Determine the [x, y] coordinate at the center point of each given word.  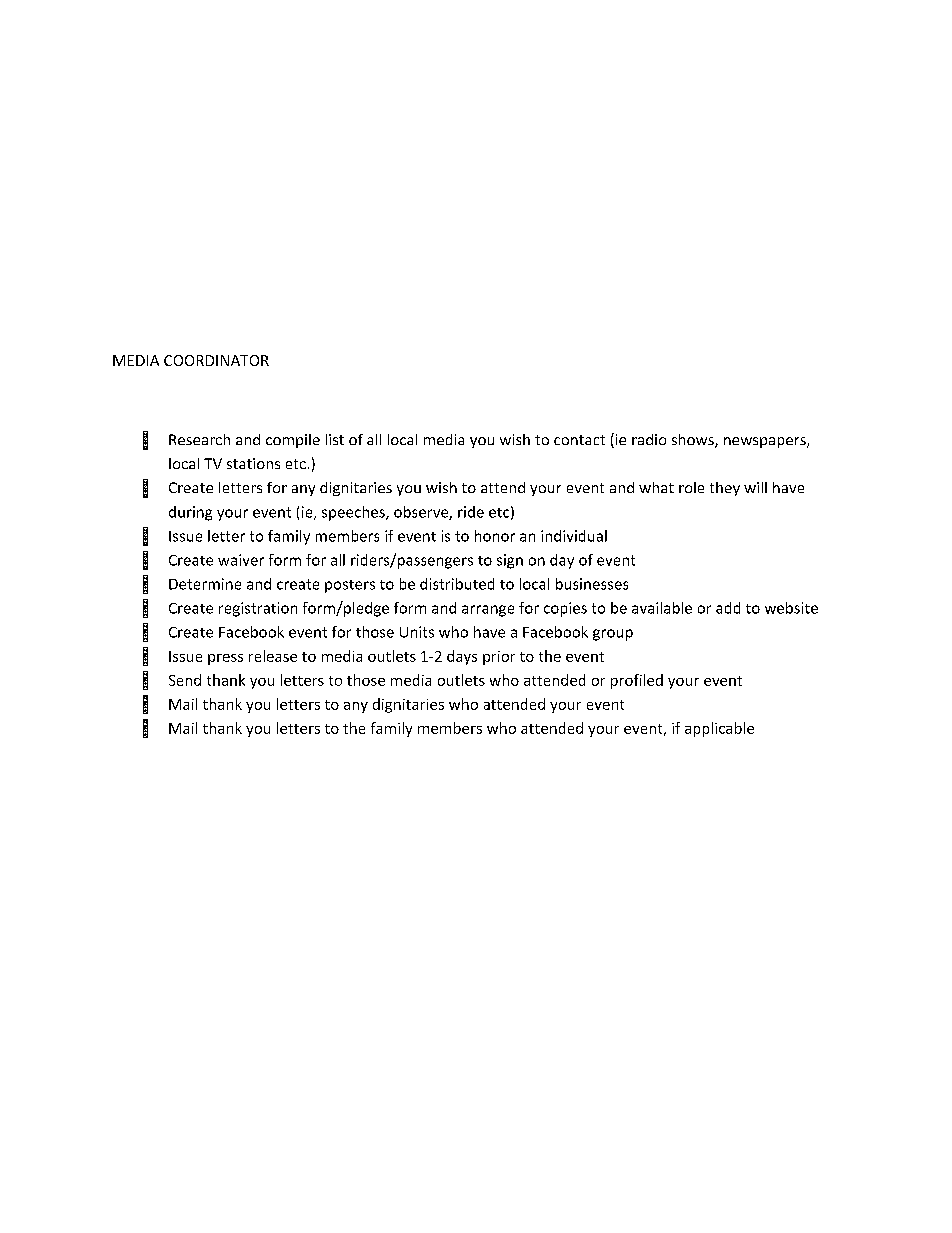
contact [579, 440]
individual [574, 536]
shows [694, 441]
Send [185, 680]
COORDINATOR [216, 360]
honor [495, 536]
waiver [241, 560]
